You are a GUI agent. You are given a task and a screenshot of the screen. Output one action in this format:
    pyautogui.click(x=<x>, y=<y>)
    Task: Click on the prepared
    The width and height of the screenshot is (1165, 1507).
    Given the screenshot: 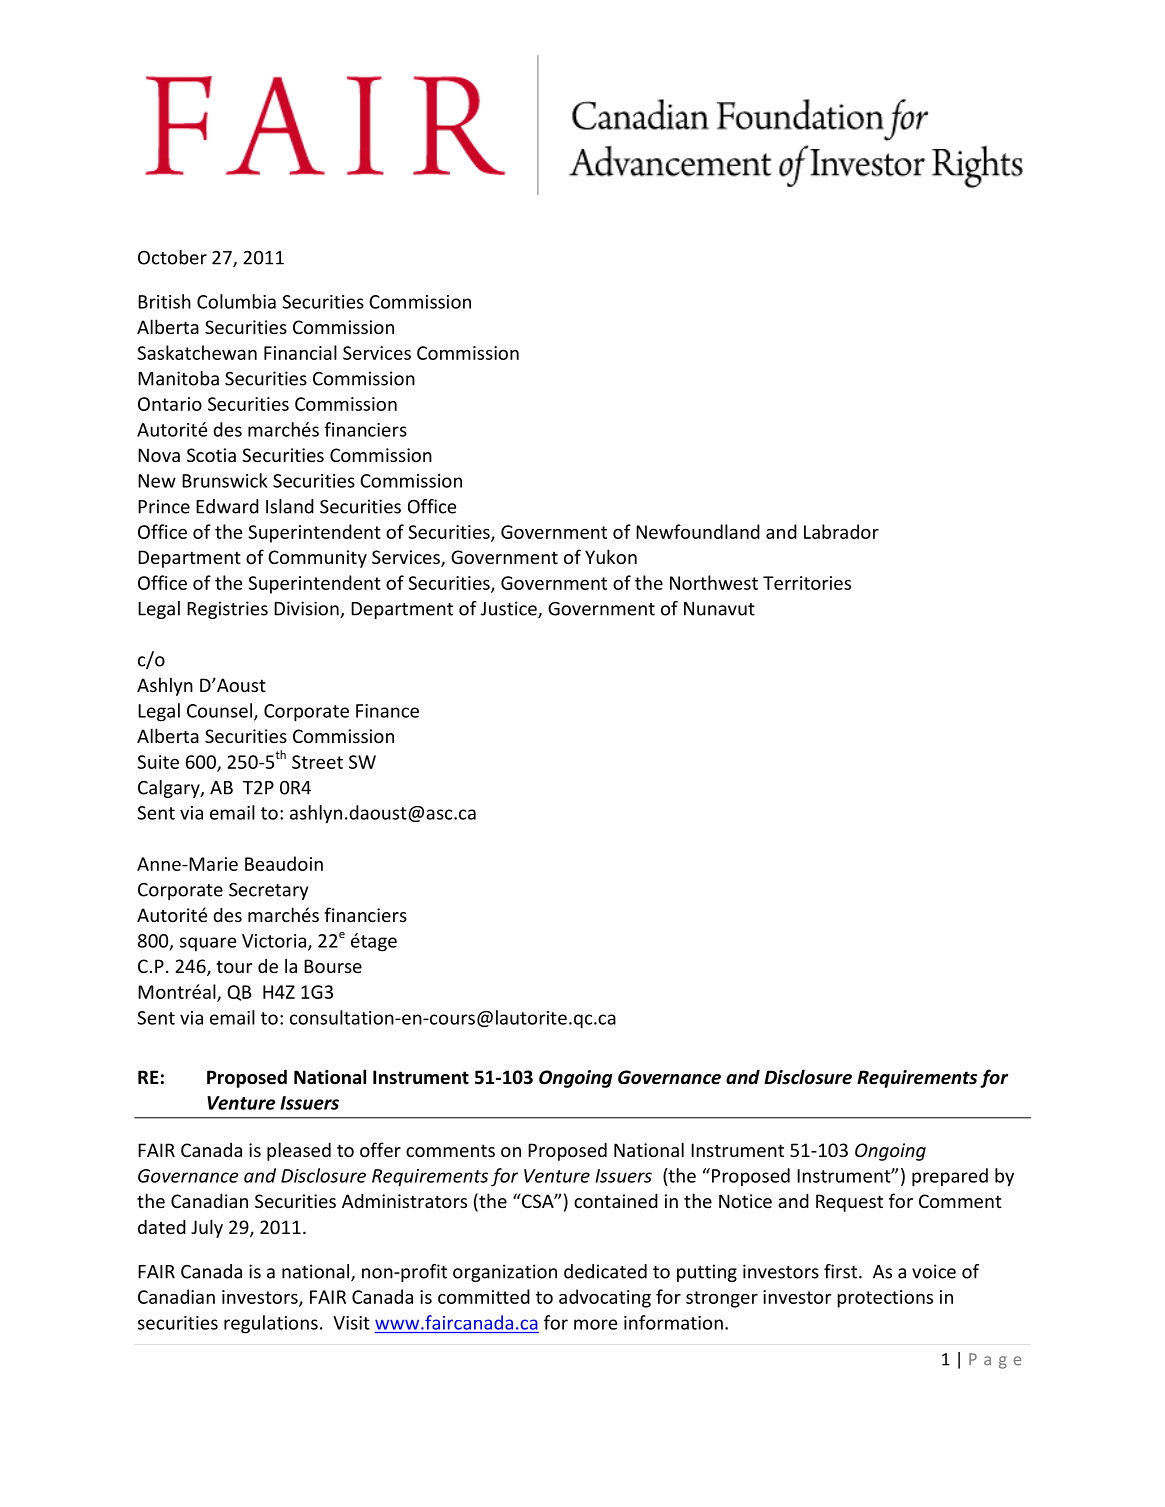 What is the action you would take?
    pyautogui.click(x=950, y=1177)
